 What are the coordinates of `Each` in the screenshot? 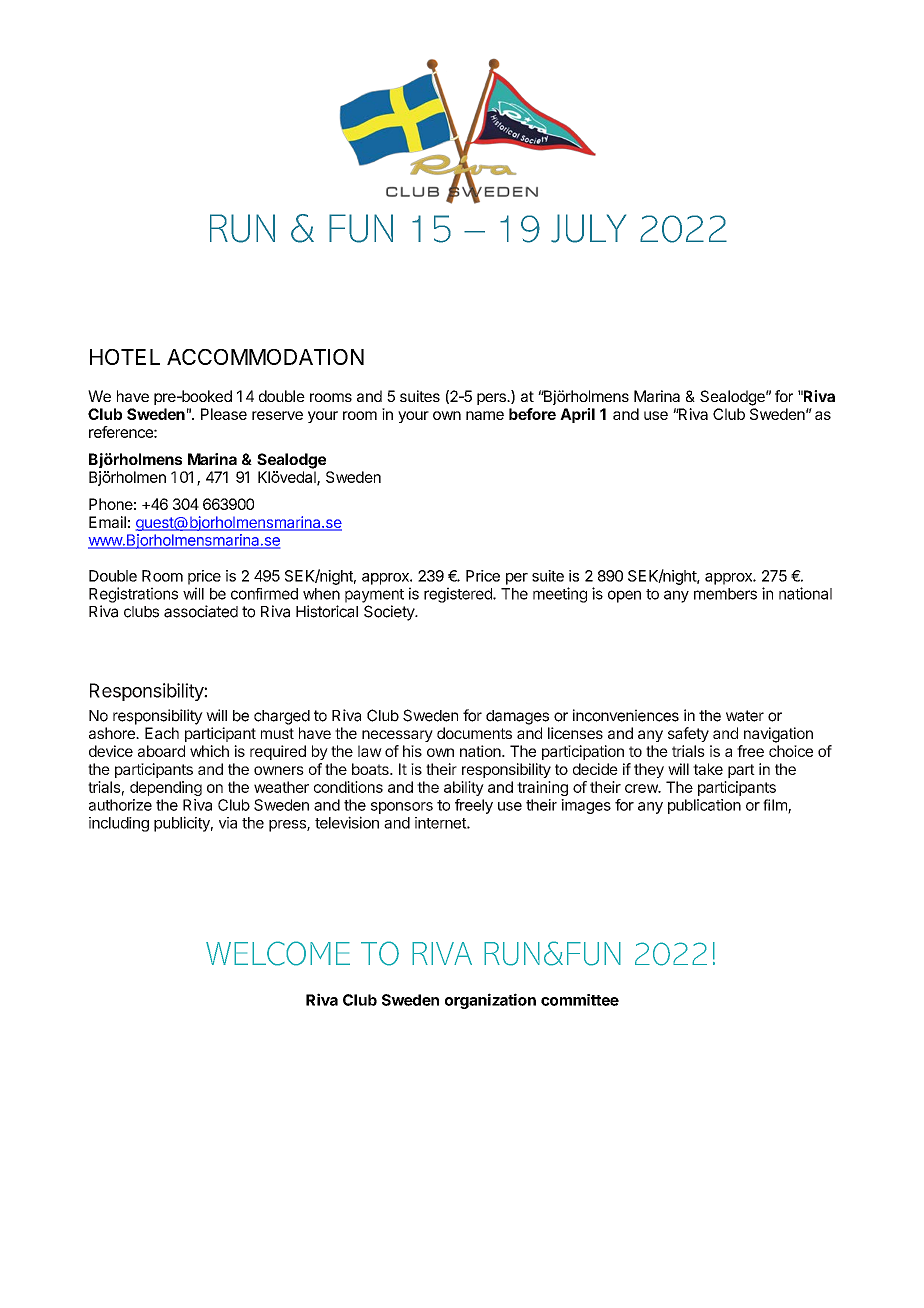 It's located at (162, 733).
